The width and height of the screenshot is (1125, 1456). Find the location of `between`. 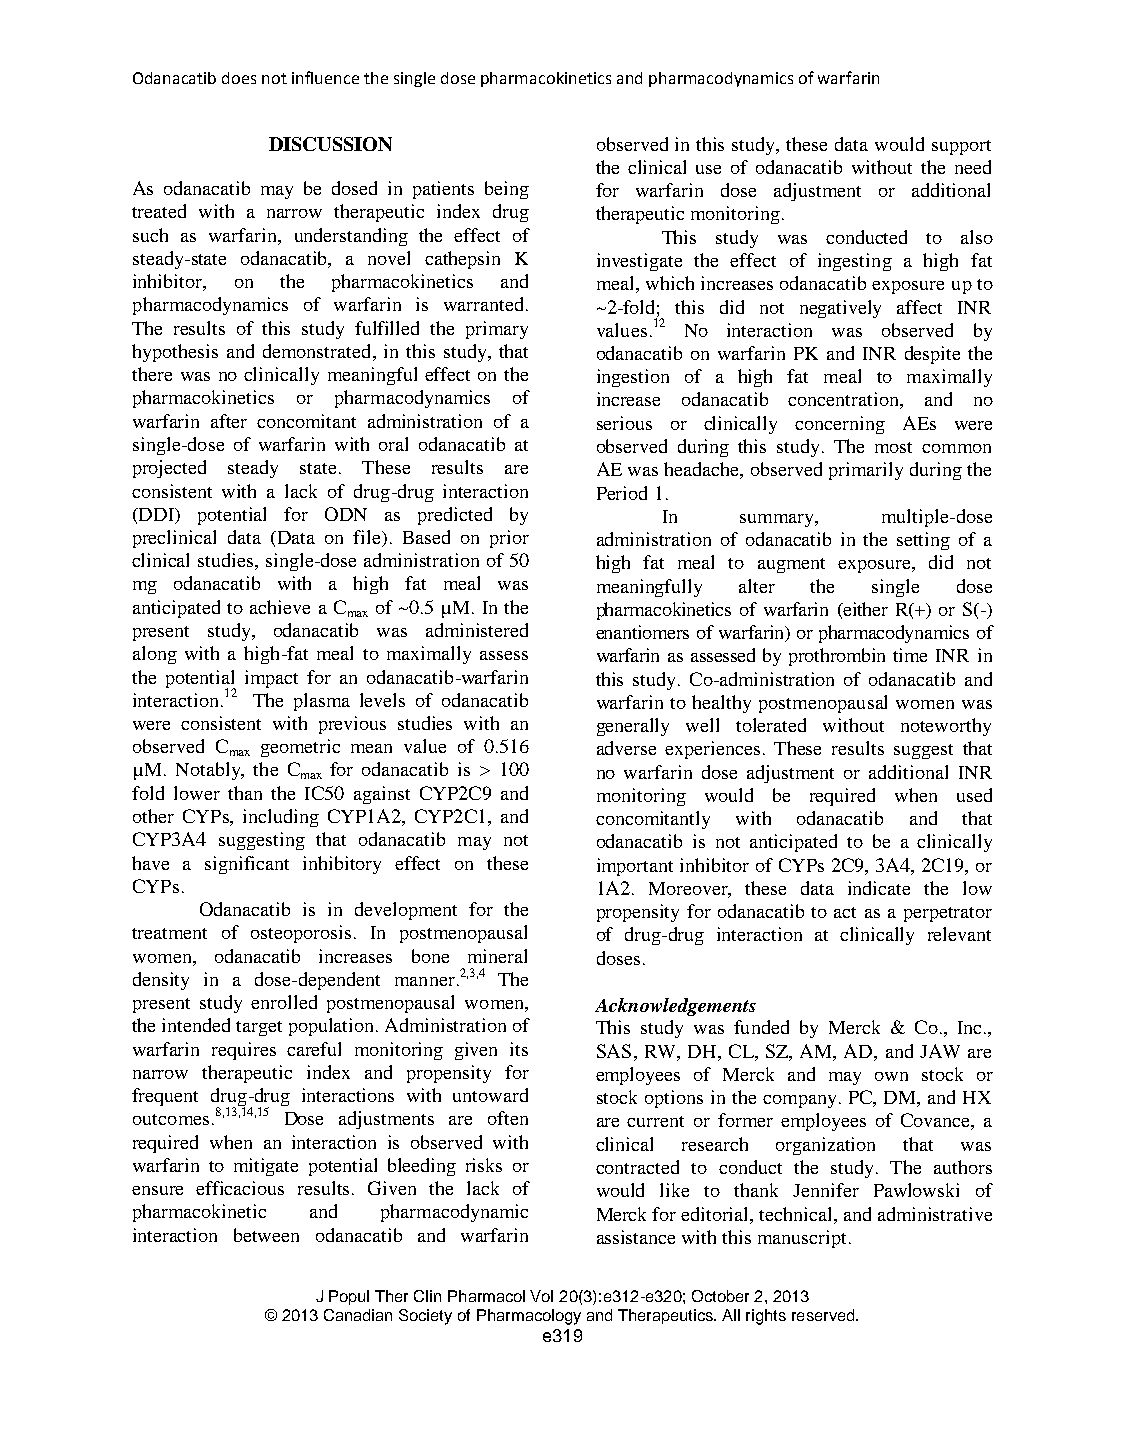

between is located at coordinates (266, 1235).
